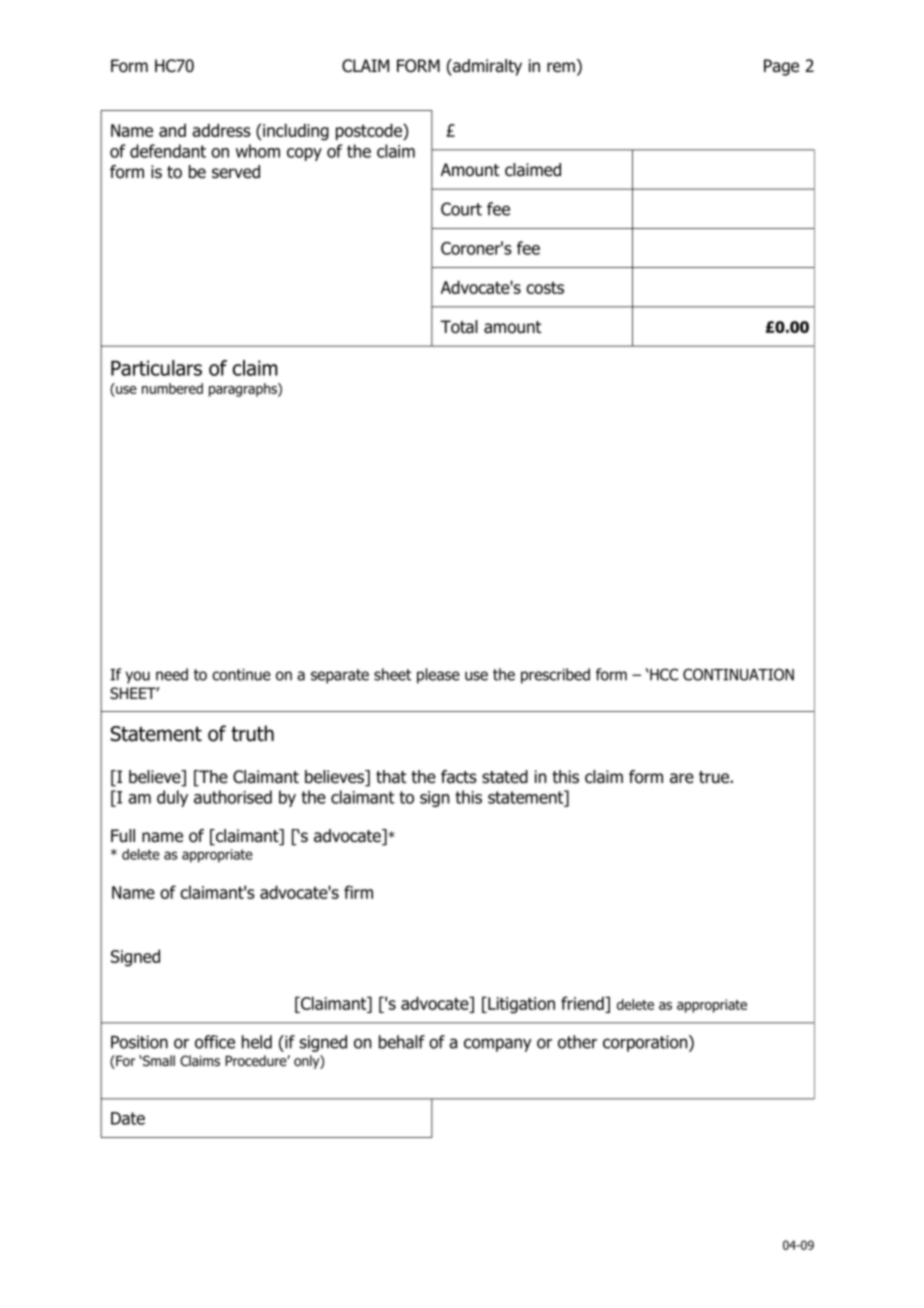 This screenshot has width=924, height=1308. What do you see at coordinates (781, 67) in the screenshot?
I see `Page` at bounding box center [781, 67].
